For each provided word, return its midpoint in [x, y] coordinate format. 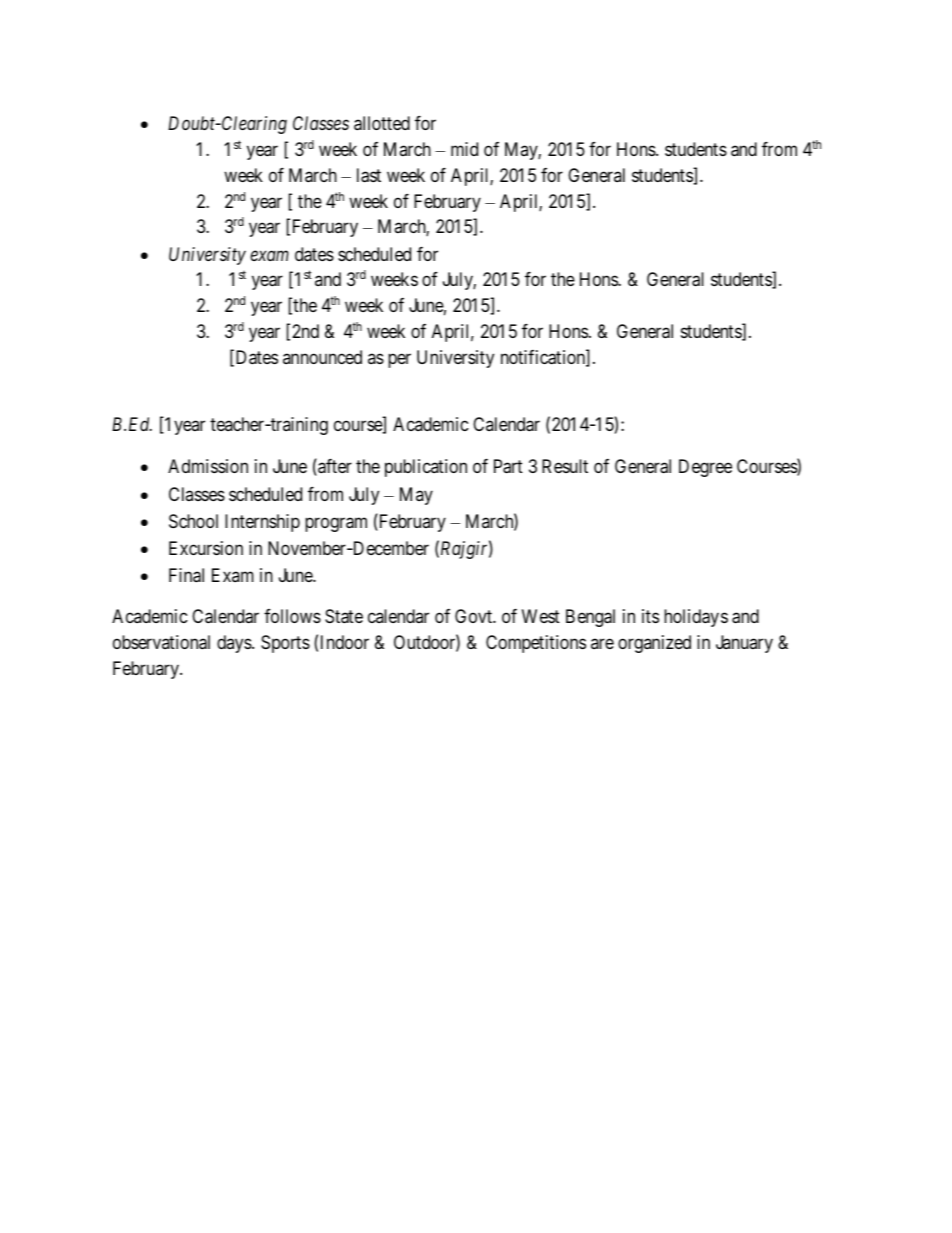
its [650, 616]
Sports [285, 644]
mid [464, 149]
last [369, 175]
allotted [382, 123]
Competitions [536, 644]
